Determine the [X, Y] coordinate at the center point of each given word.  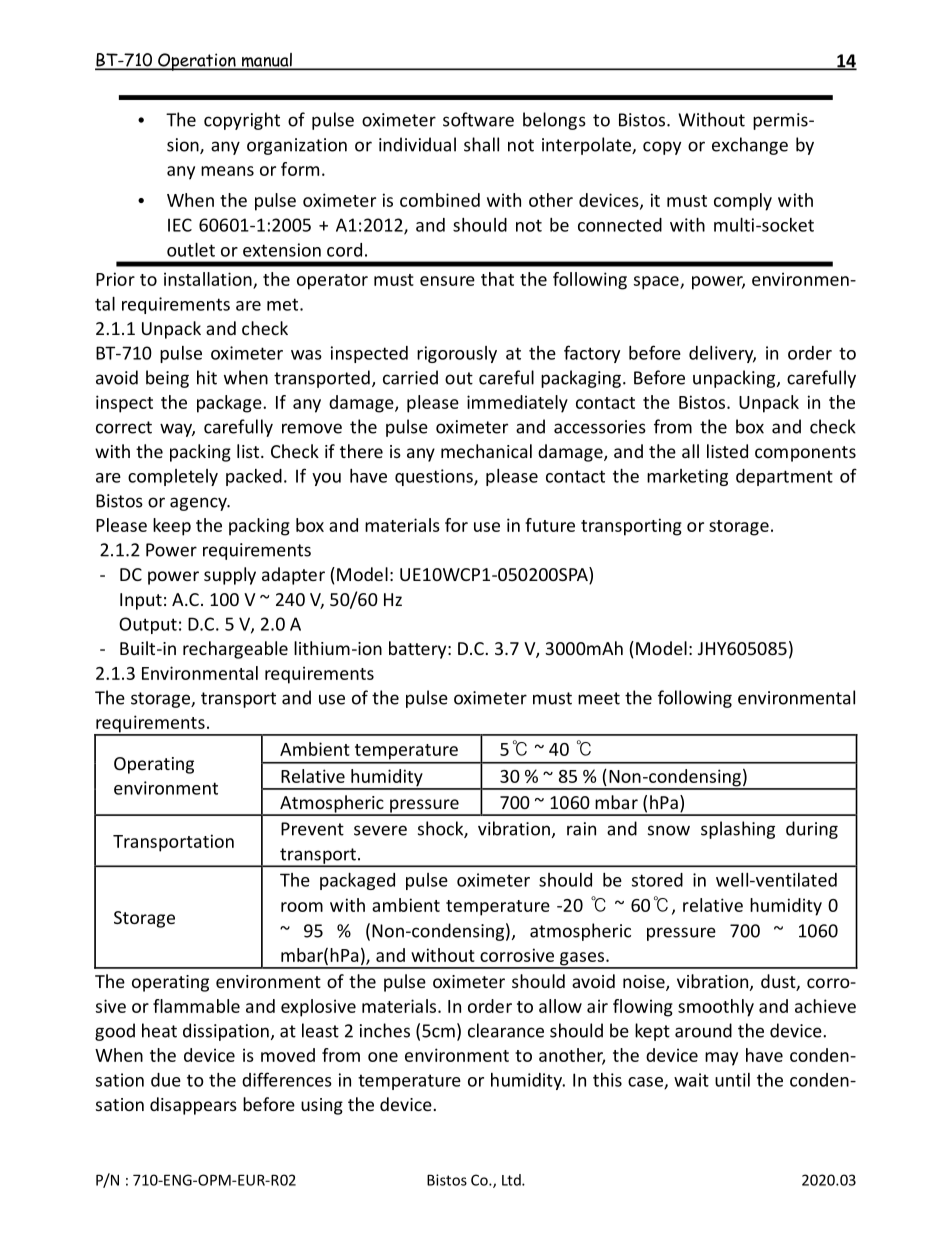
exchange [750, 146]
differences [287, 1079]
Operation [197, 62]
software [478, 119]
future [550, 525]
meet [599, 698]
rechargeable [235, 650]
